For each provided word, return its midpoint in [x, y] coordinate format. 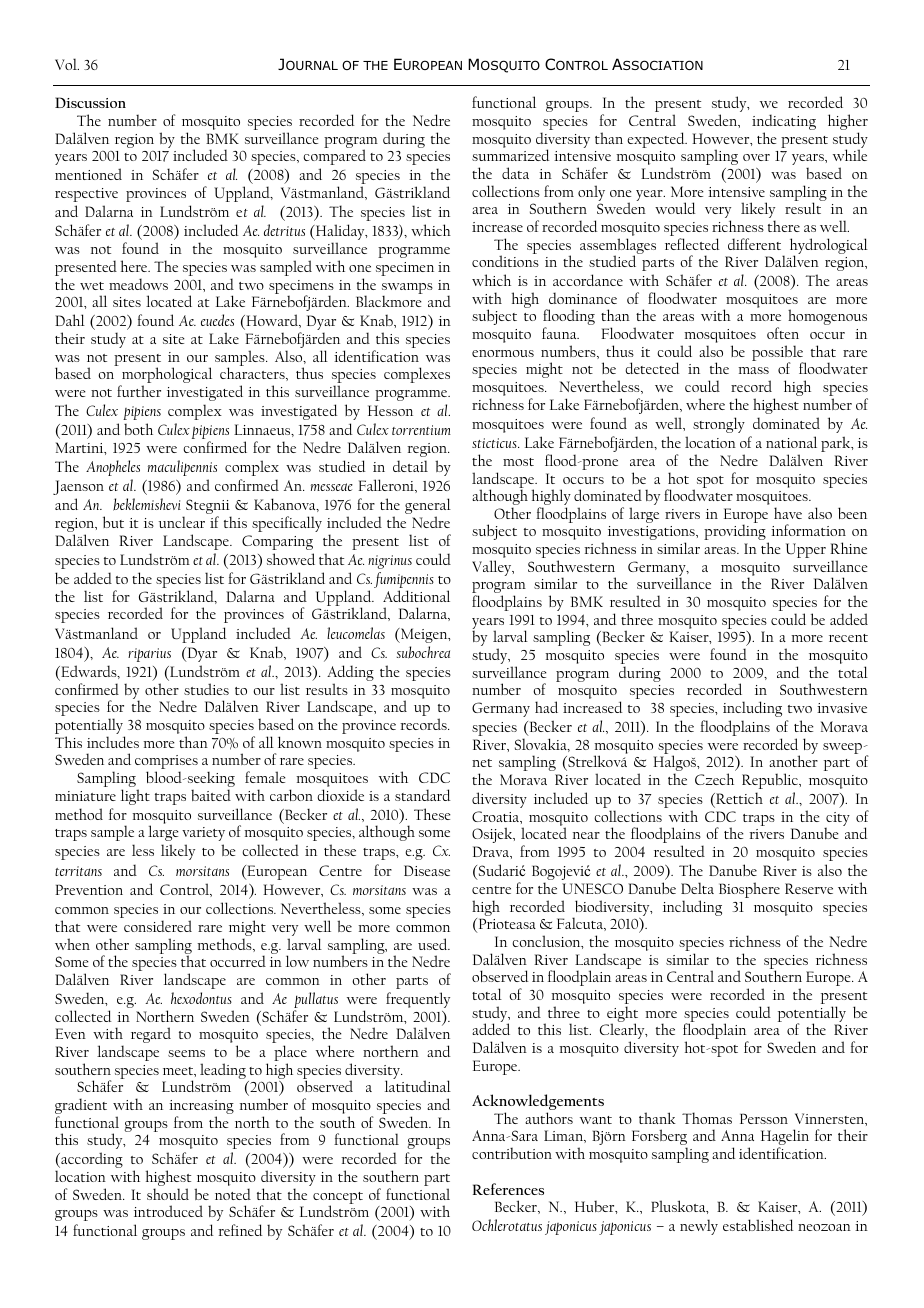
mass [753, 370]
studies [206, 689]
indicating [784, 123]
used [434, 944]
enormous [503, 353]
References [508, 1189]
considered [158, 926]
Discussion [90, 102]
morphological [166, 376]
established [758, 1225]
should [168, 1194]
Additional [416, 596]
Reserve [809, 888]
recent [848, 638]
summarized [511, 155]
